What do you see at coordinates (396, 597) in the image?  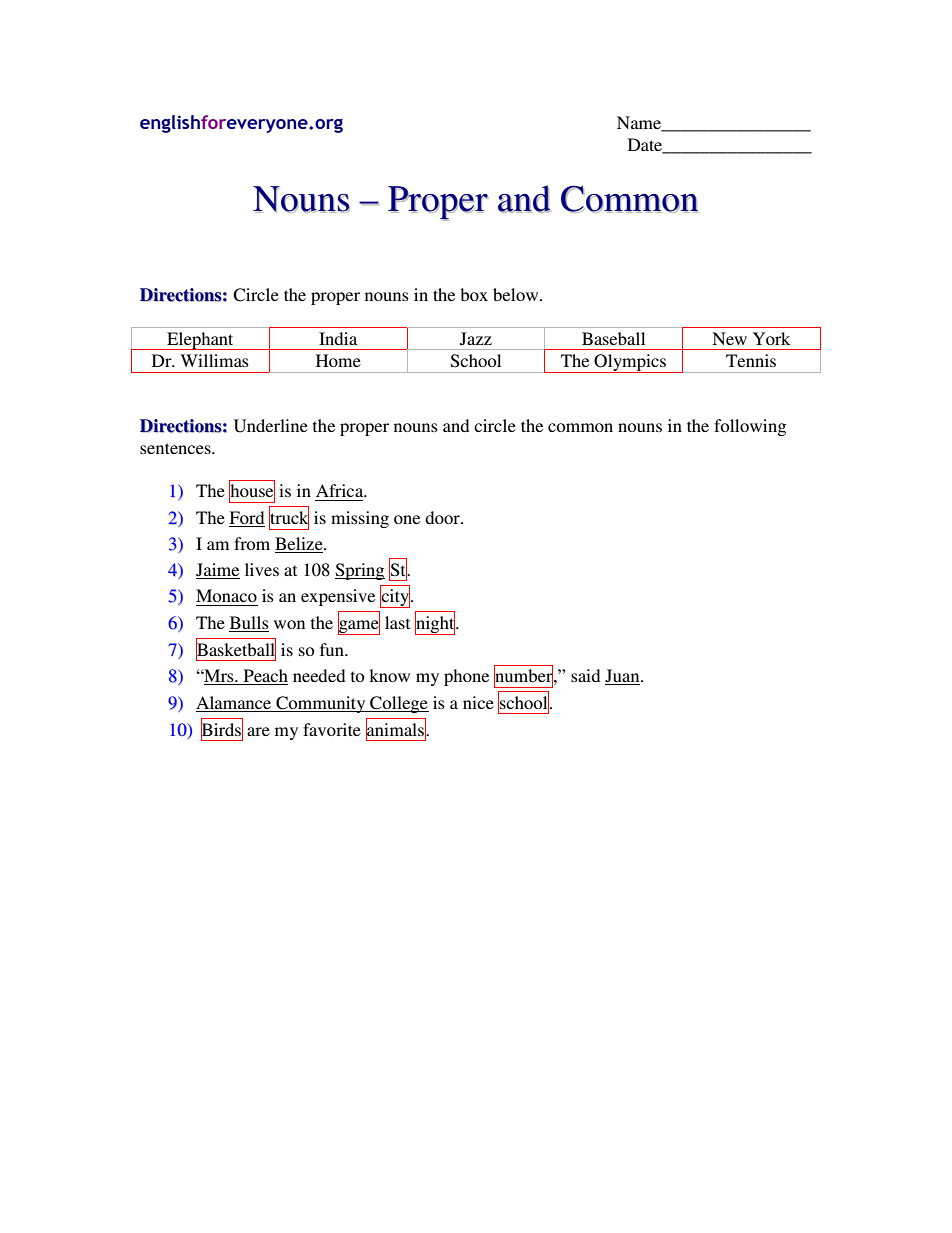 I see `city` at bounding box center [396, 597].
